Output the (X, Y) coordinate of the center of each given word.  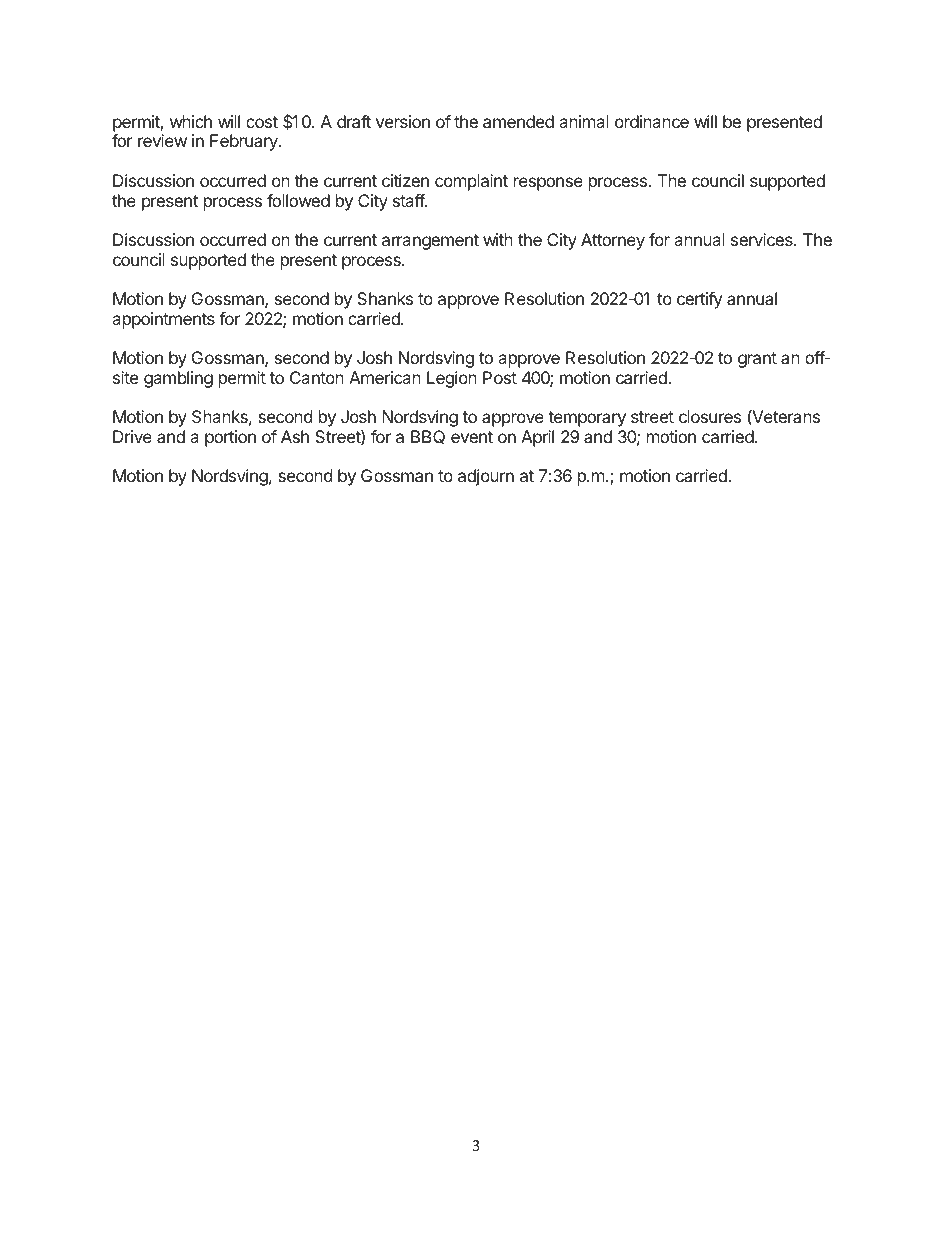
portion (230, 438)
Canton (317, 377)
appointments (163, 320)
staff (409, 200)
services (763, 239)
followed (298, 200)
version (403, 121)
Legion (452, 379)
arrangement (430, 242)
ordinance (652, 121)
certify (699, 300)
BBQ (428, 437)
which (191, 121)
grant (757, 360)
